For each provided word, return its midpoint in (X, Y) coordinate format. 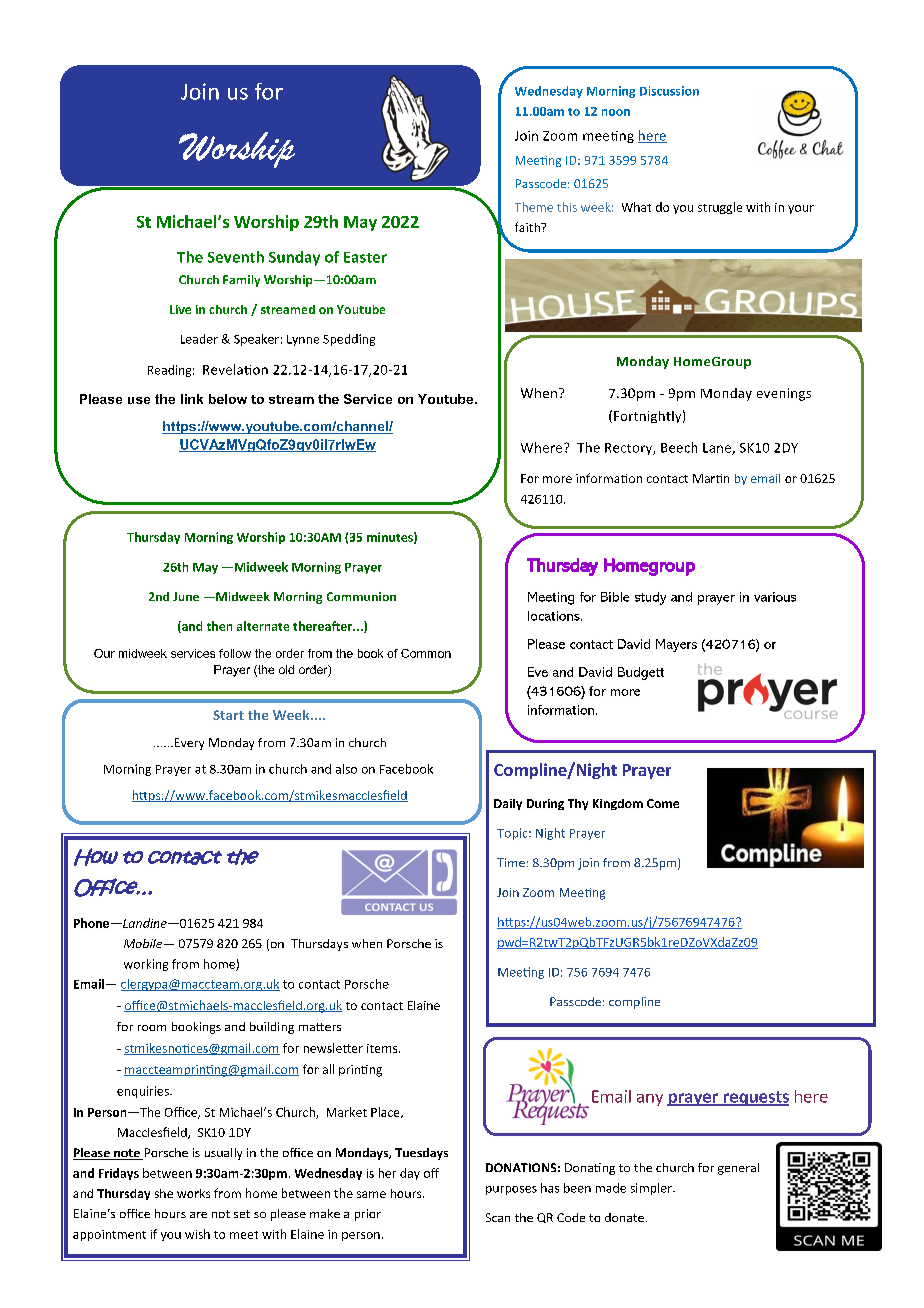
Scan (498, 1217)
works (193, 1193)
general (738, 1169)
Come (663, 803)
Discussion (669, 91)
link (192, 399)
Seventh (236, 257)
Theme (534, 207)
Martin (711, 478)
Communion (361, 596)
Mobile (144, 943)
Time (511, 862)
